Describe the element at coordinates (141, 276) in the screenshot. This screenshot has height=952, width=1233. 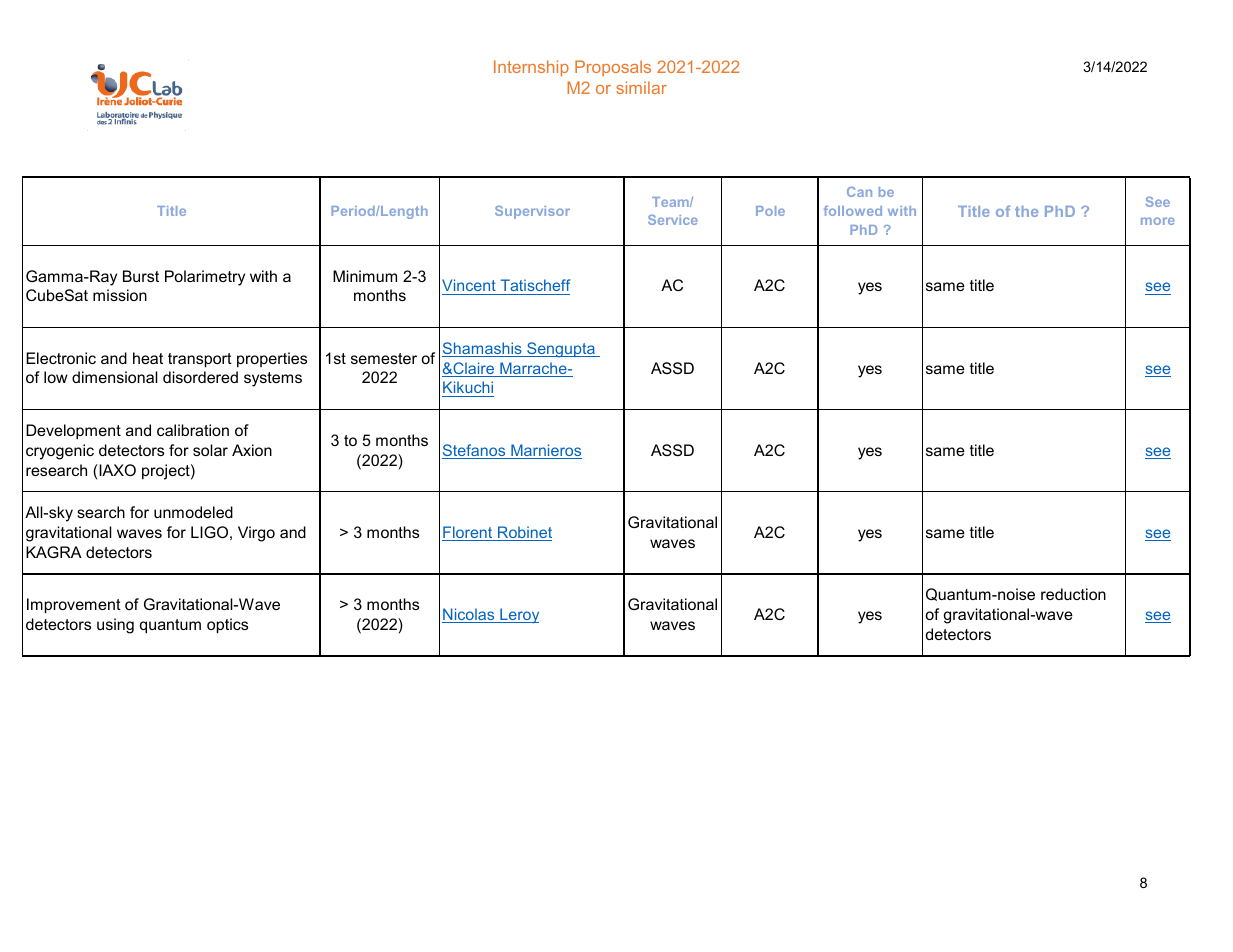
I see `Burst` at that location.
